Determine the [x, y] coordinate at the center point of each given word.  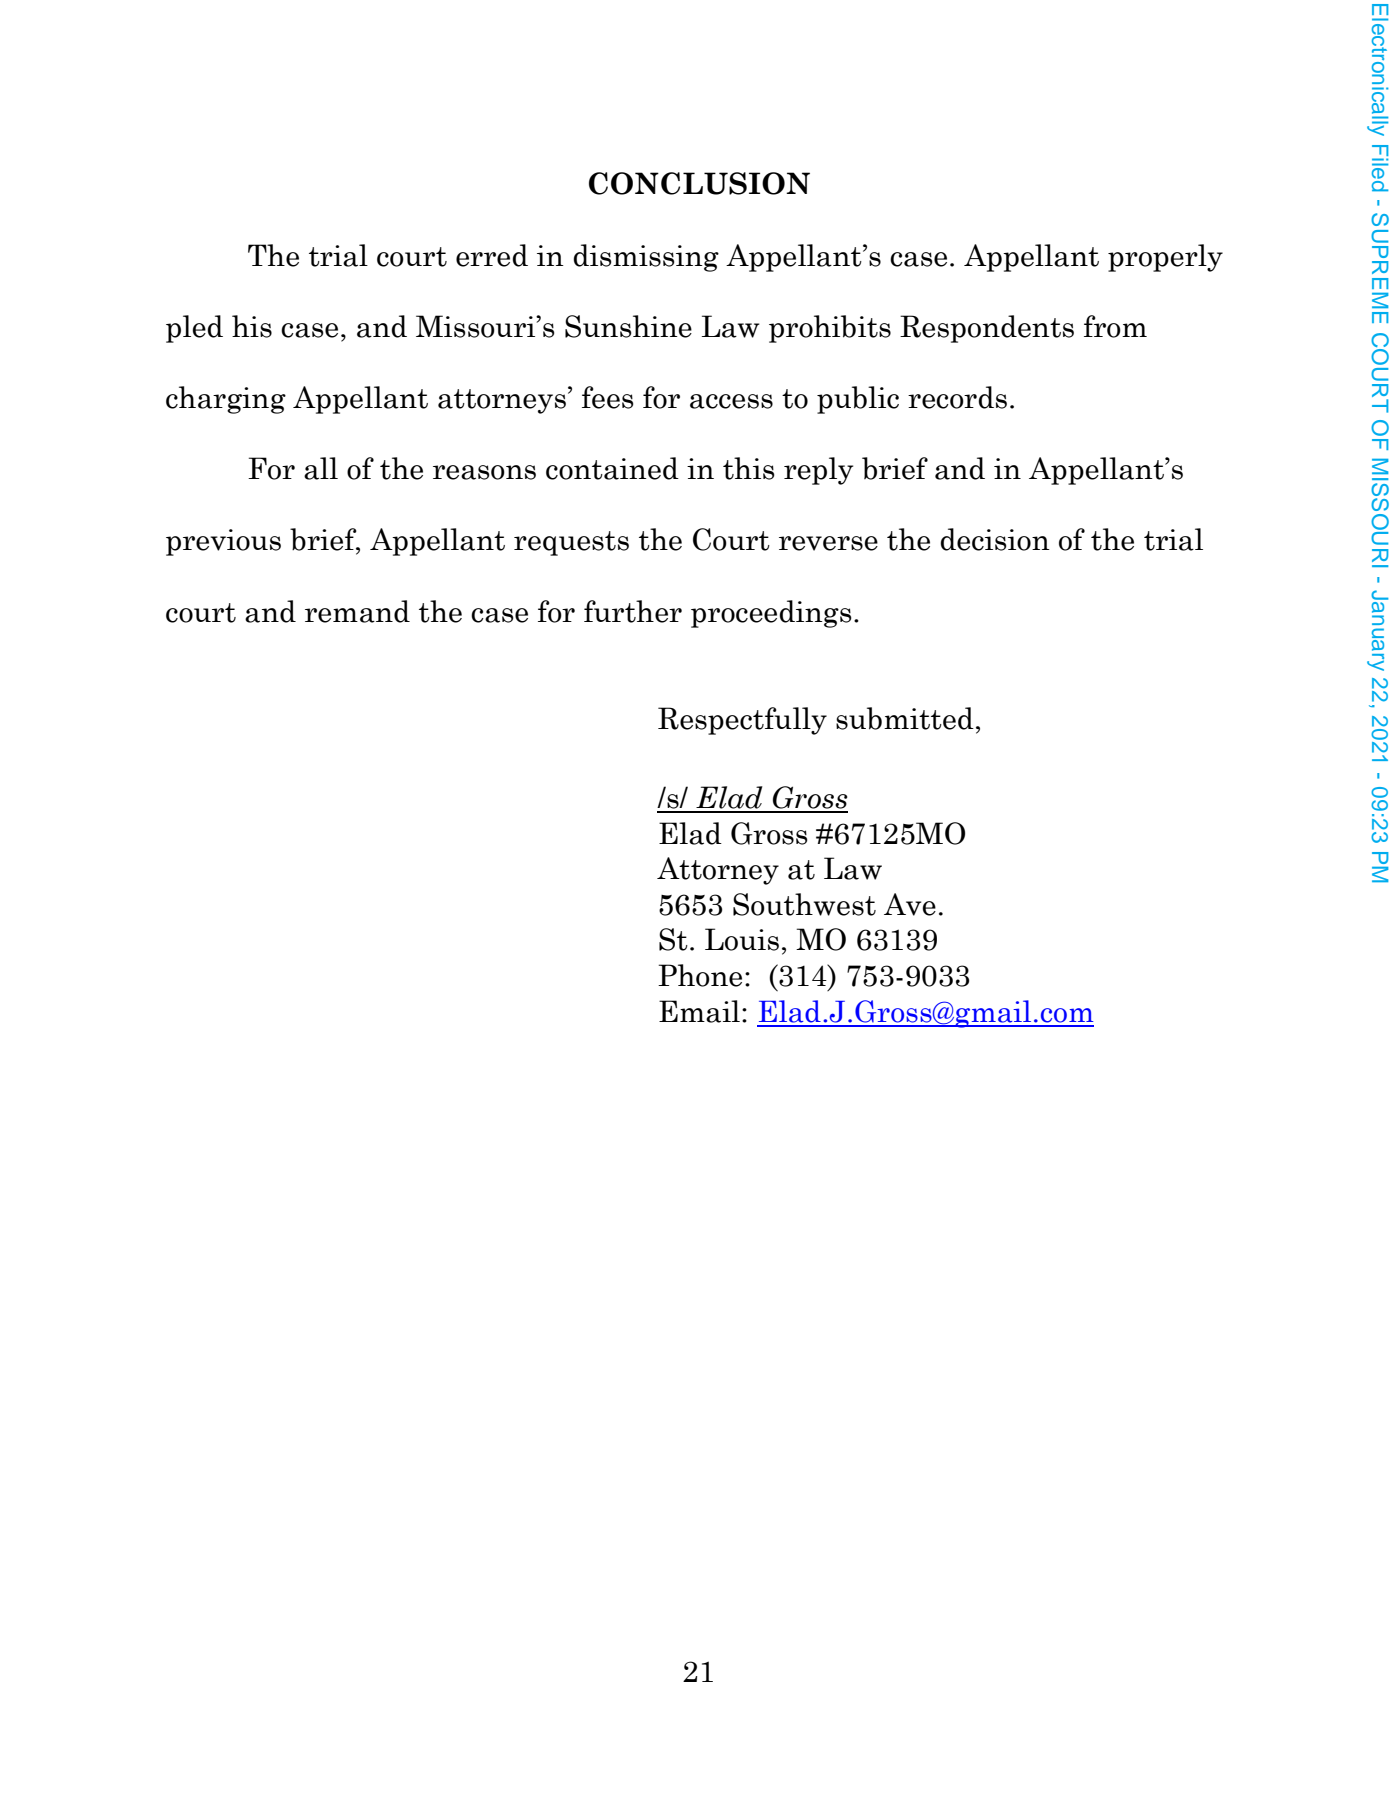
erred [492, 255]
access [731, 401]
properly [1165, 258]
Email [699, 1011]
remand [357, 611]
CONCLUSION [699, 183]
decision [995, 539]
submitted [905, 718]
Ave [910, 904]
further [633, 611]
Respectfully [742, 721]
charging [226, 400]
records [957, 397]
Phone [700, 975]
